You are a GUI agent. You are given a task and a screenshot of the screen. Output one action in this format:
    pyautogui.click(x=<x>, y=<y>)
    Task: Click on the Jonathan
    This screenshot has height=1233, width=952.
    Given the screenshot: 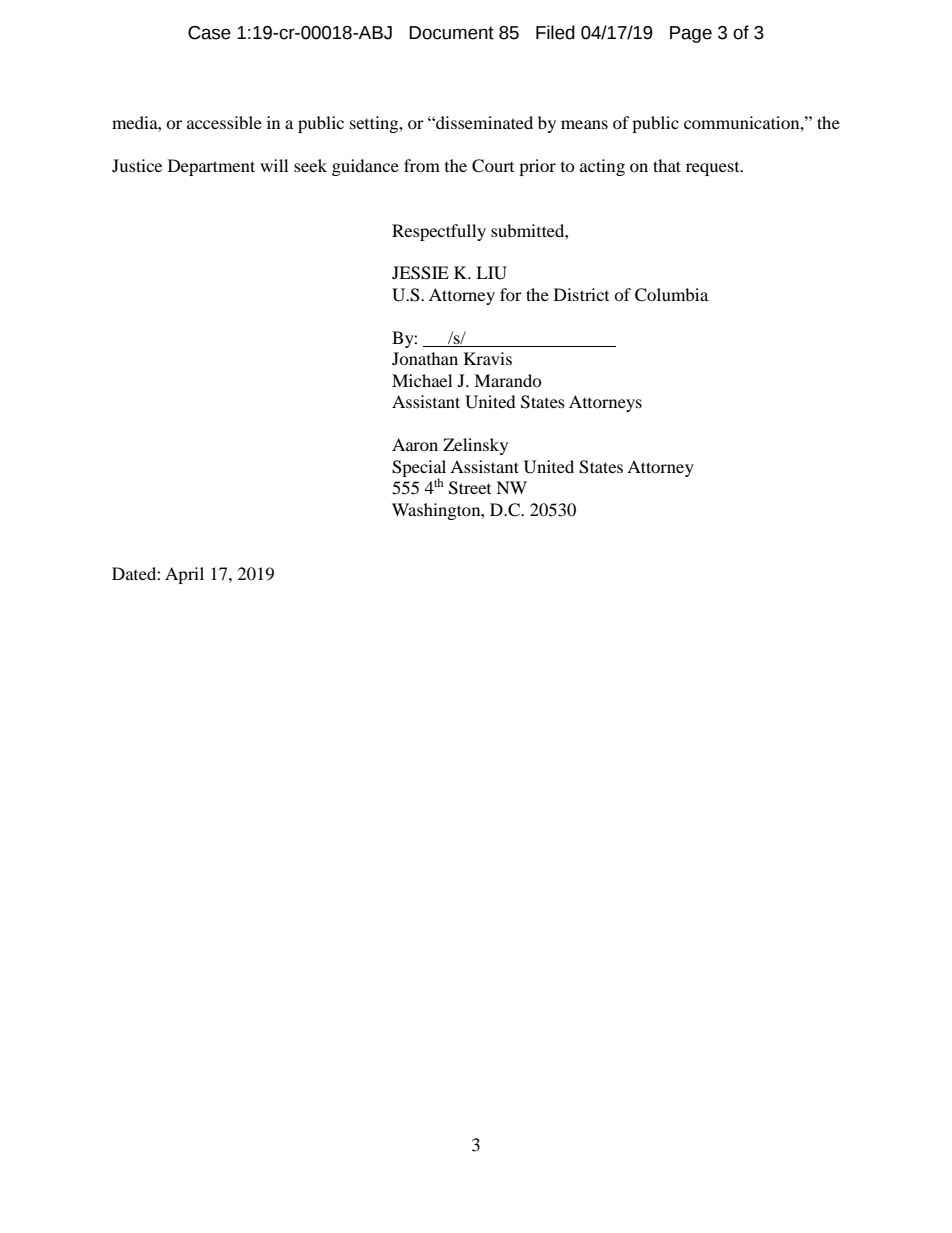 What is the action you would take?
    pyautogui.click(x=425, y=358)
